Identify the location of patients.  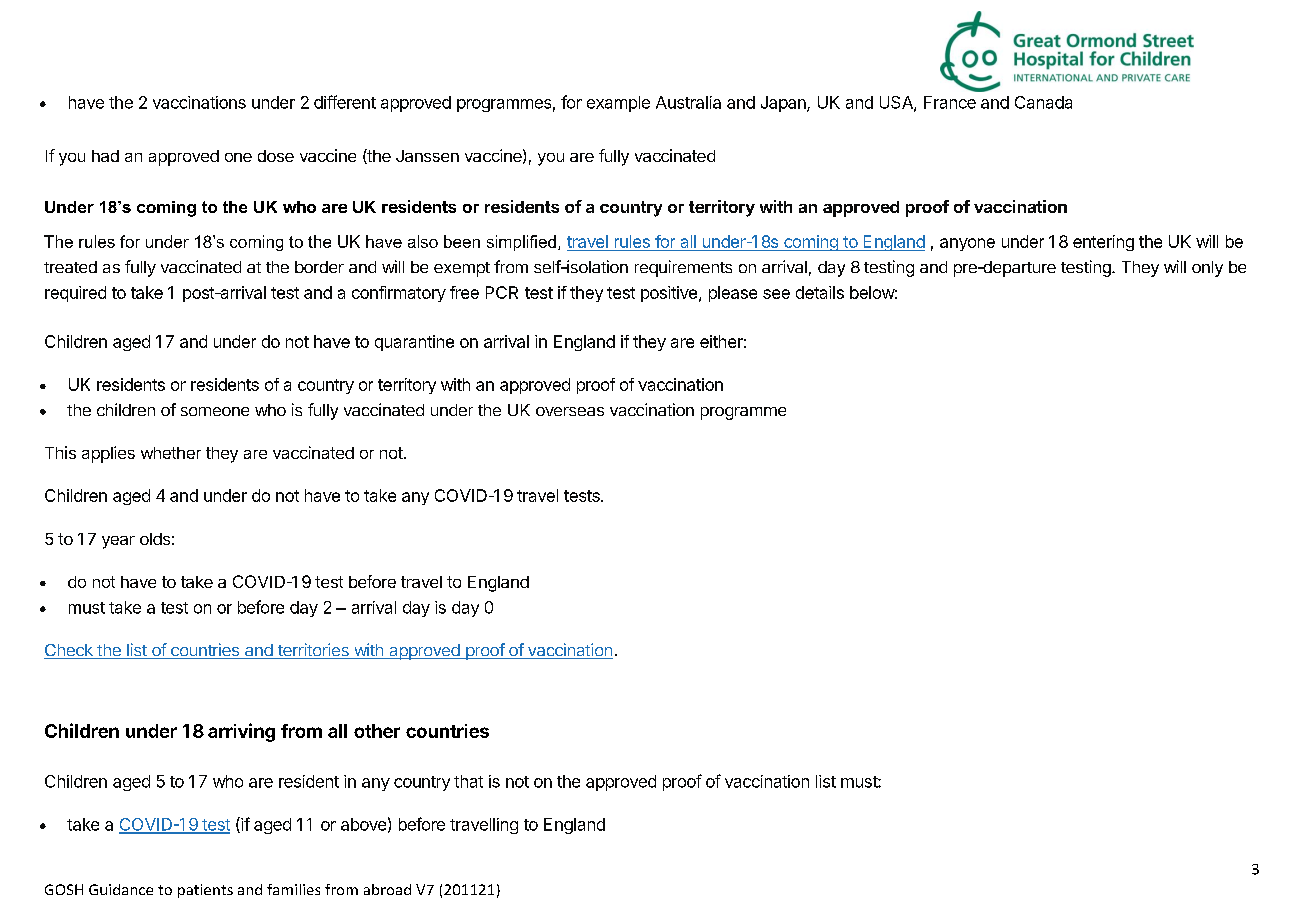
(205, 891).
